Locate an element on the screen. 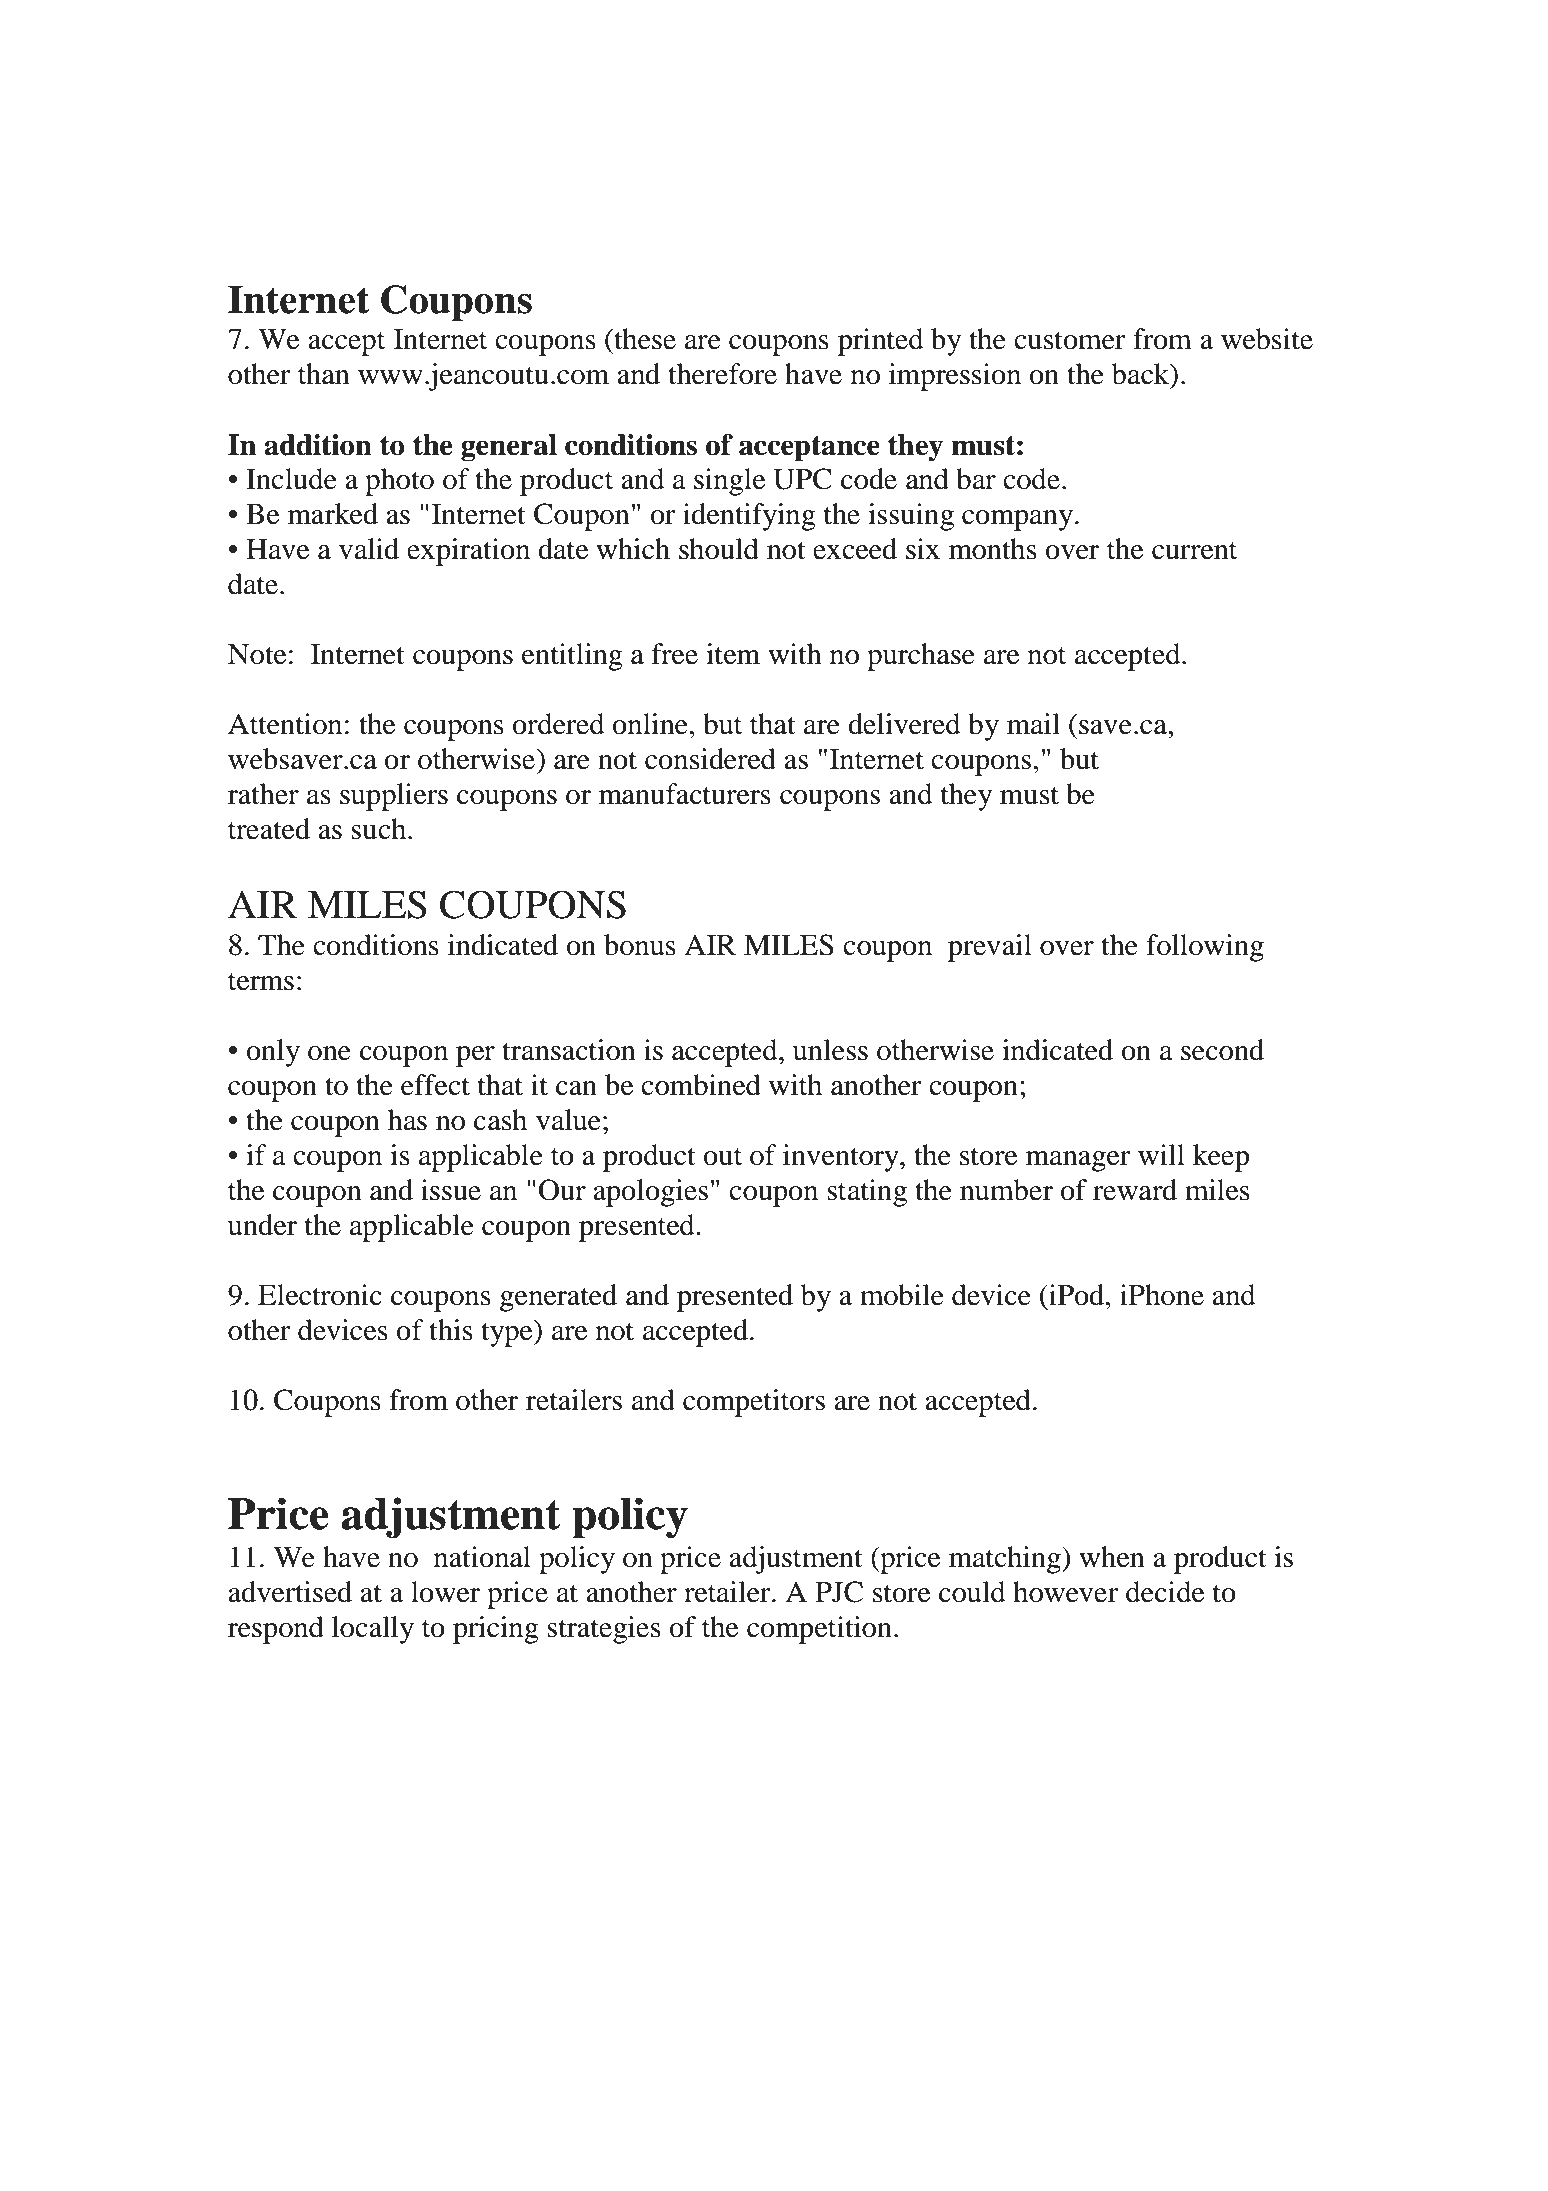 The height and width of the screenshot is (2191, 1548). mail is located at coordinates (1033, 724).
